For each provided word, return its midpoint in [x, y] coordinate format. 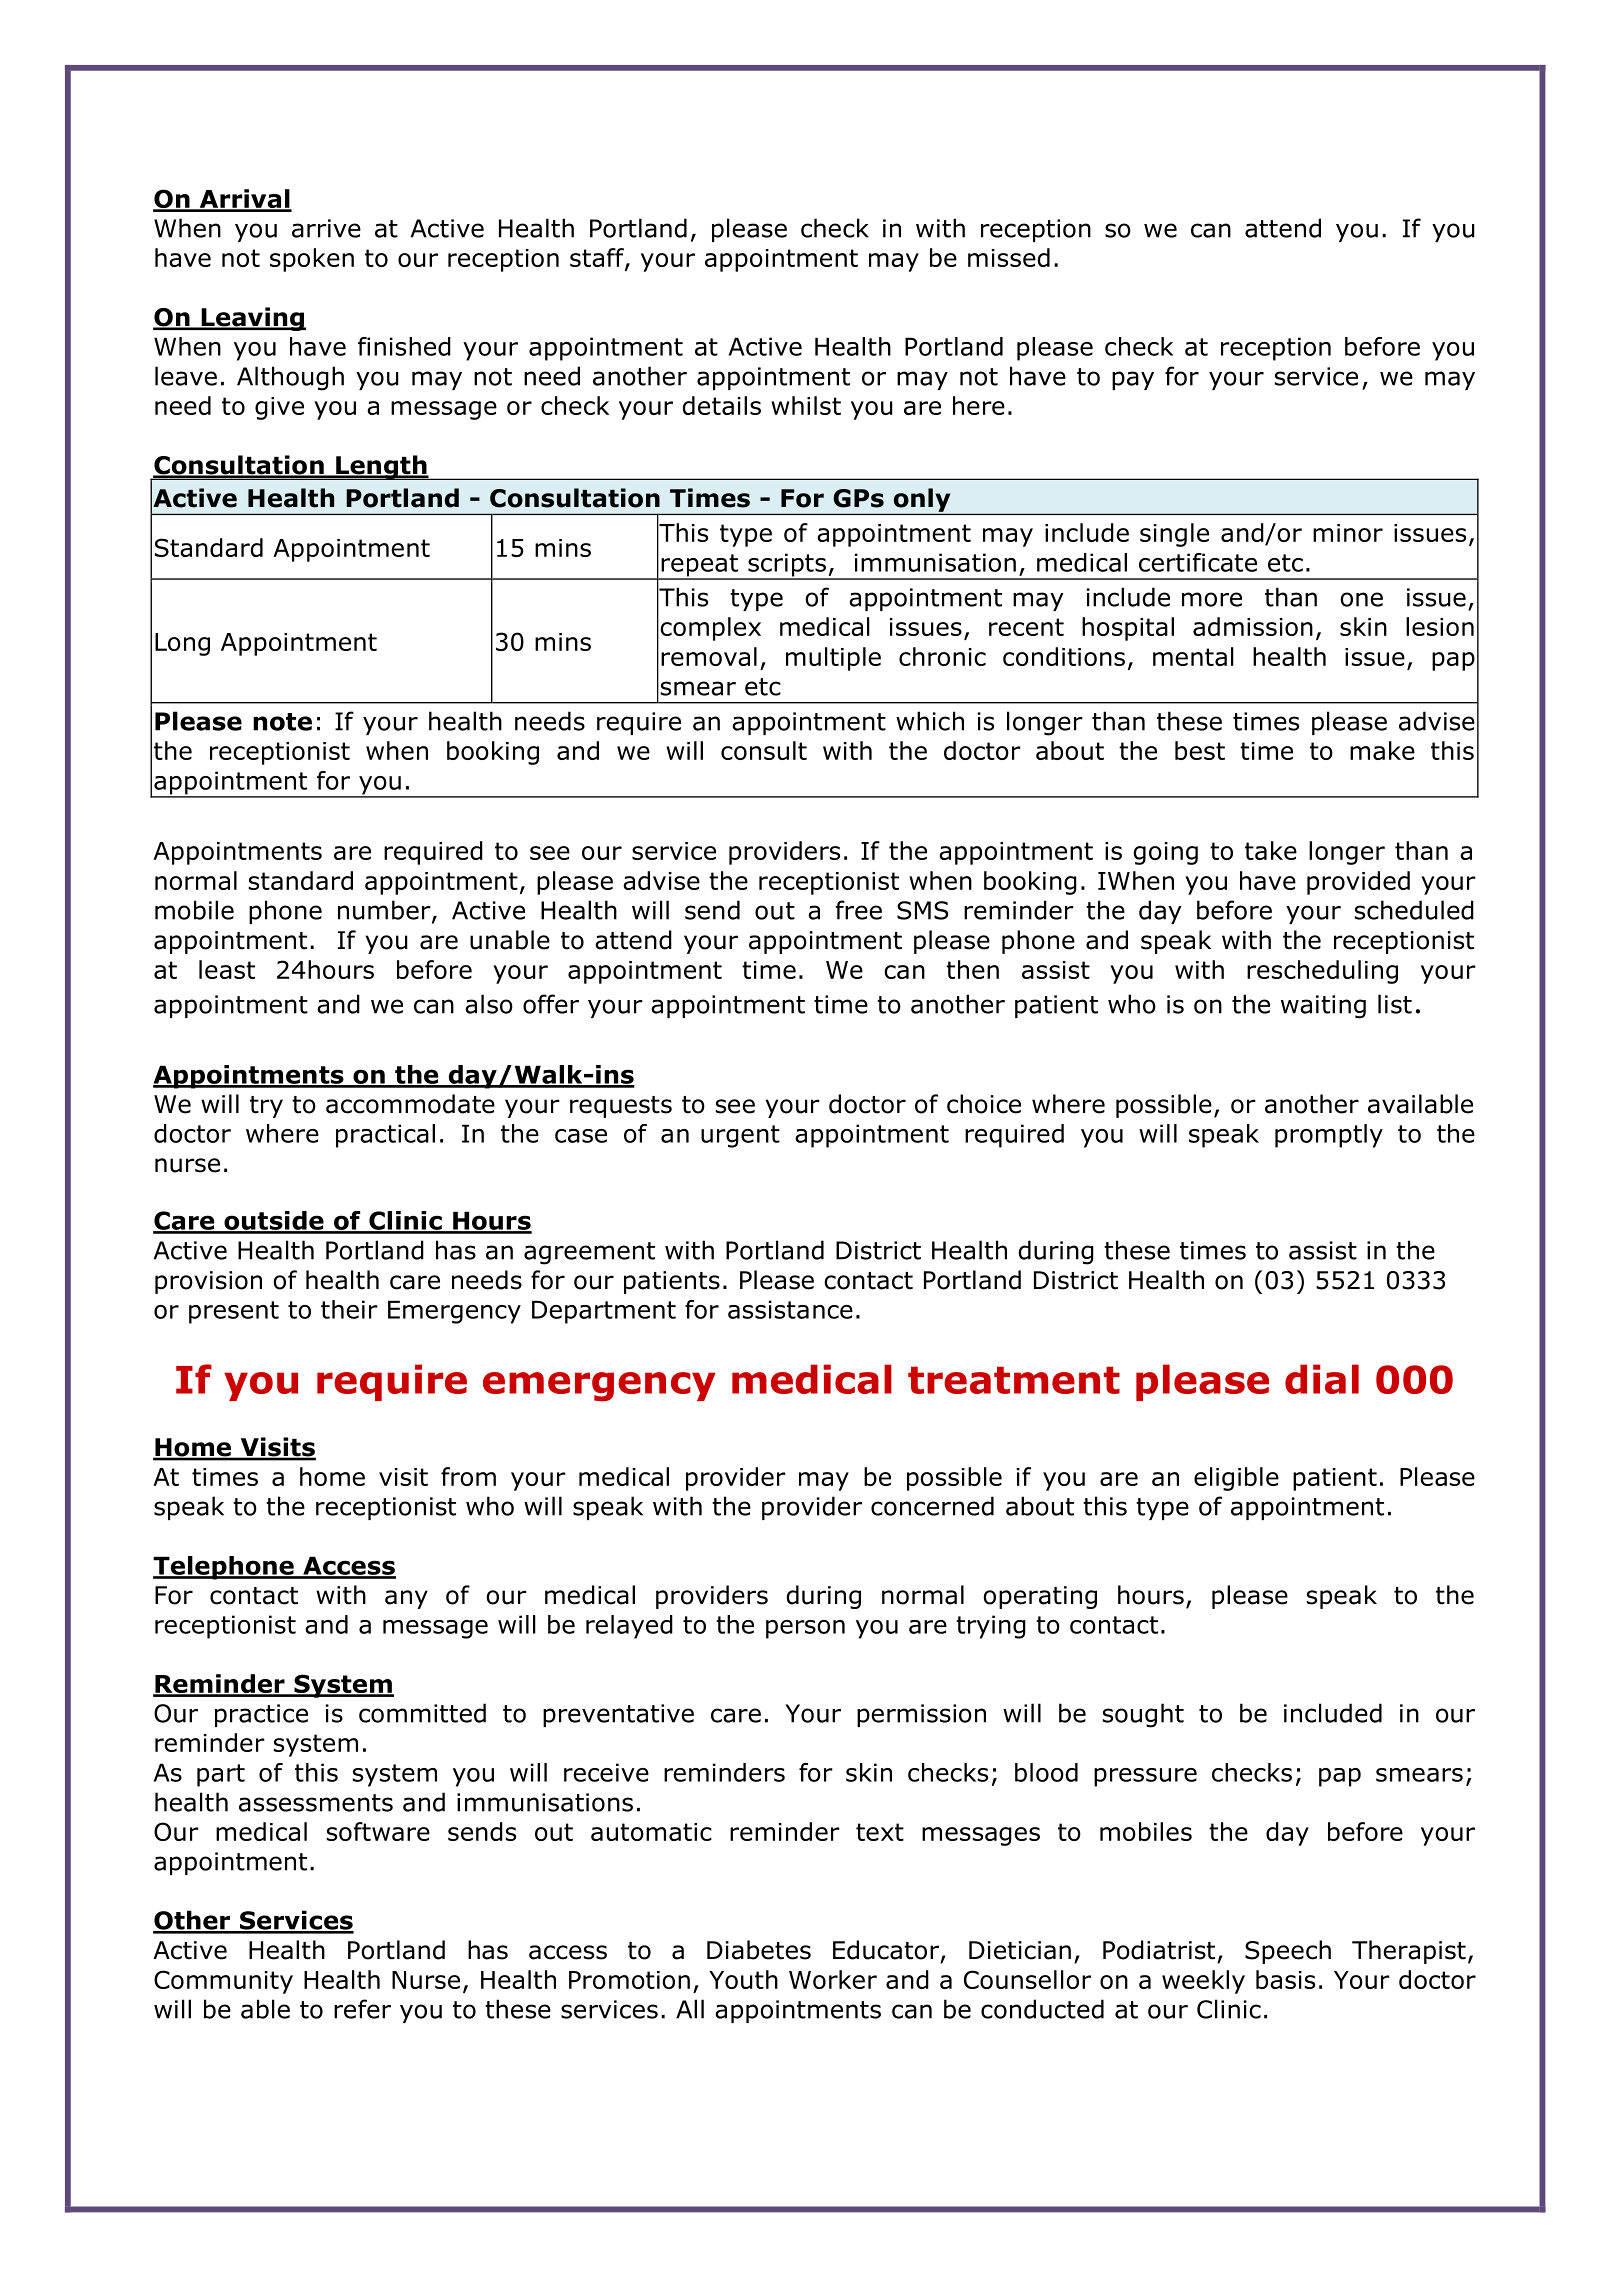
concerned [932, 1506]
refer [362, 2009]
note [282, 722]
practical [385, 1136]
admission [1253, 626]
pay [1133, 380]
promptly [1329, 1136]
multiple [833, 659]
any [406, 1599]
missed [1009, 257]
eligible [1236, 1479]
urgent [740, 1136]
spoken [312, 260]
